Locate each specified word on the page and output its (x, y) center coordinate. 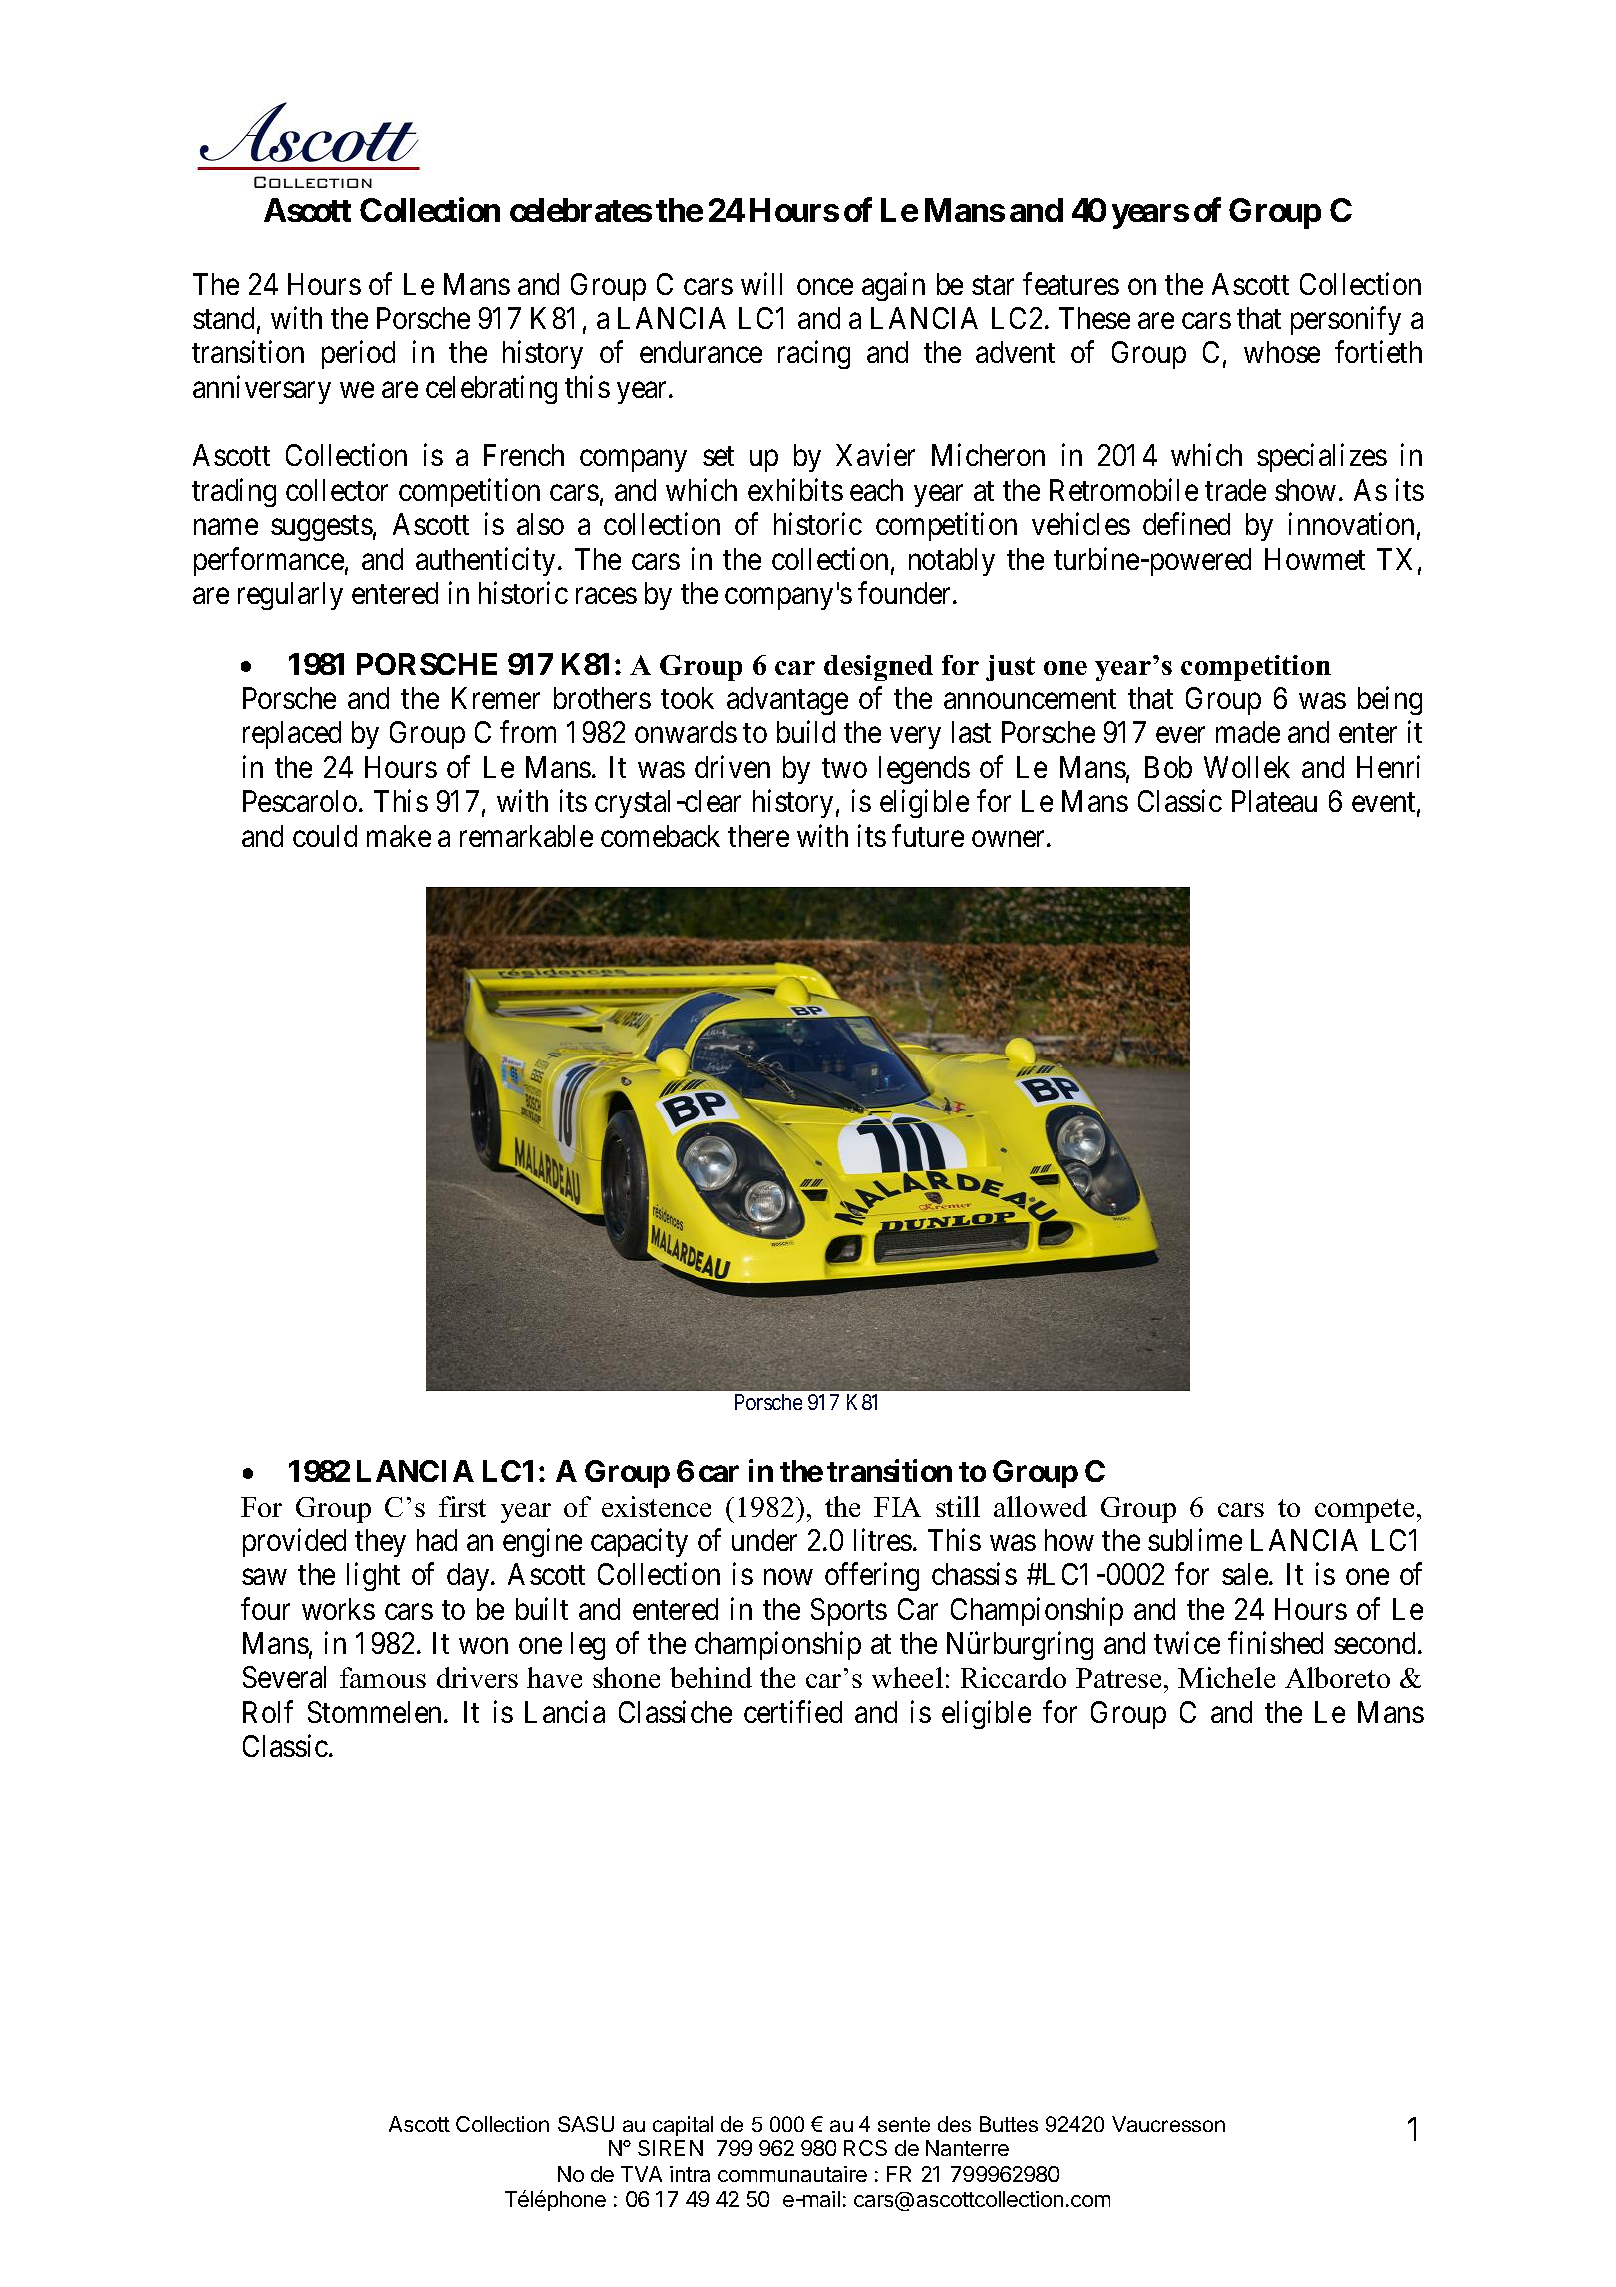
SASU (586, 2124)
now (788, 1577)
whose (1282, 352)
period (358, 355)
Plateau (1274, 801)
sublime (1195, 1539)
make (399, 836)
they (380, 1543)
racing (814, 355)
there (758, 836)
